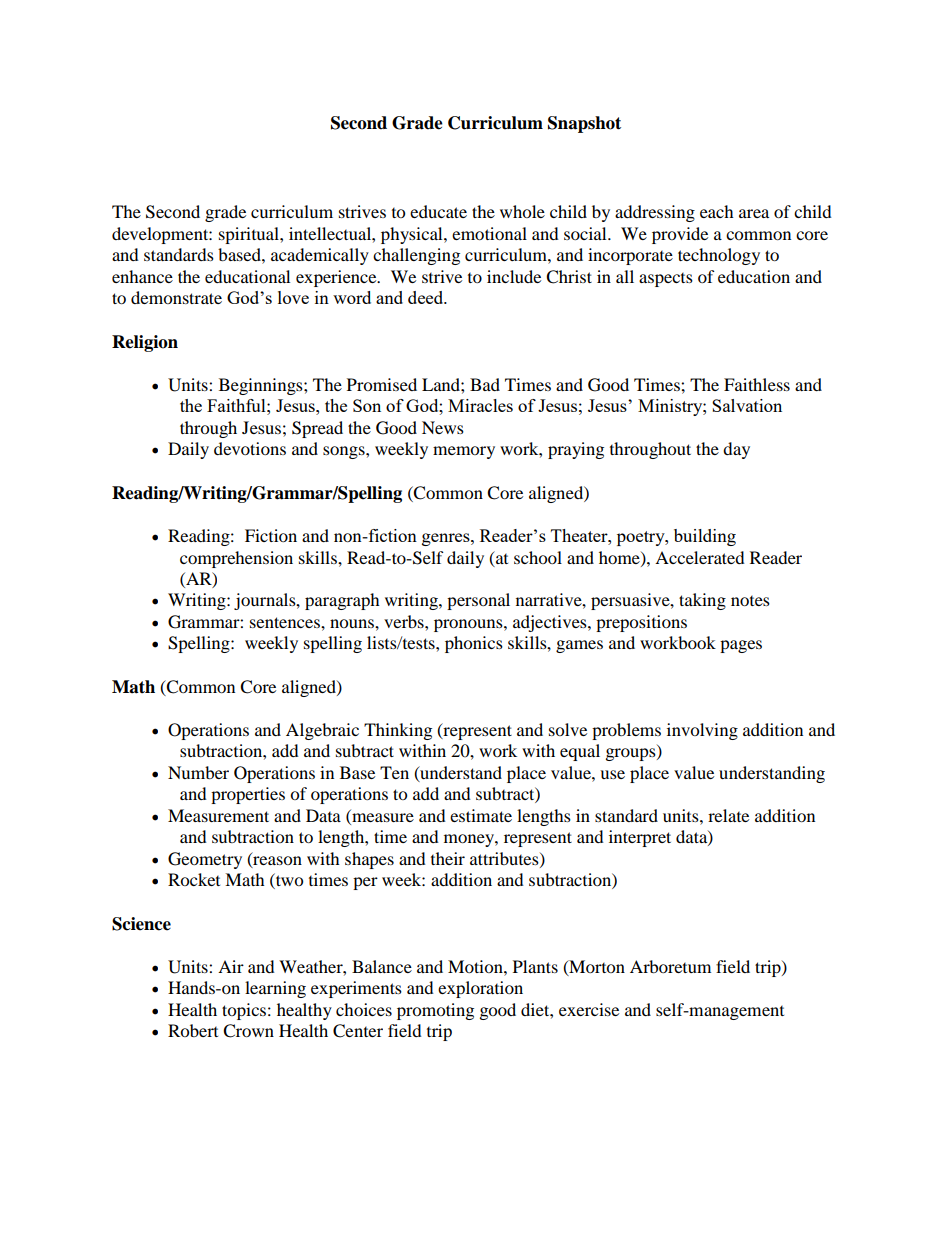 The width and height of the screenshot is (952, 1233). Describe the element at coordinates (448, 858) in the screenshot. I see `their` at that location.
